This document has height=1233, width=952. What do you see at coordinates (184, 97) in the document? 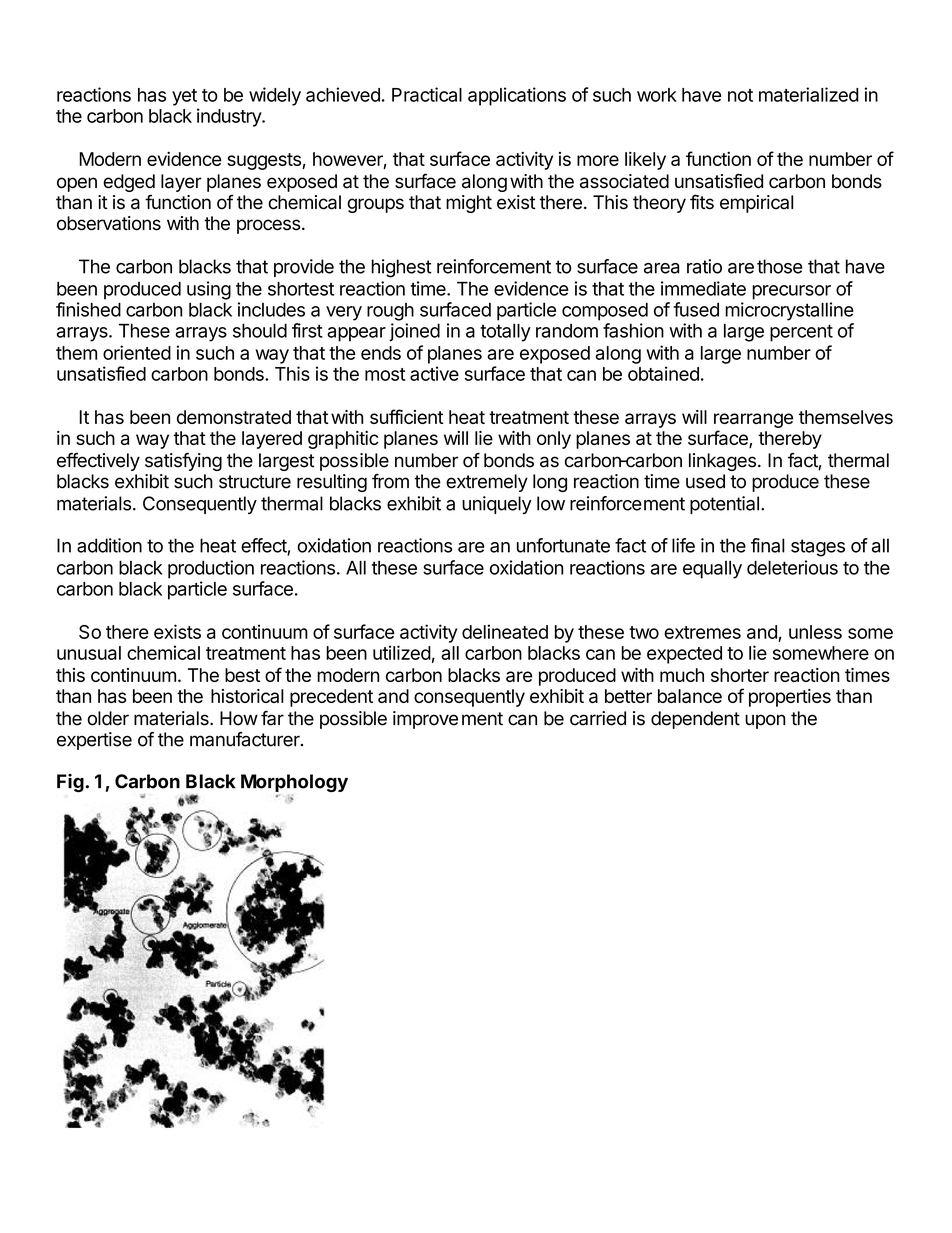
I see `yet` at bounding box center [184, 97].
